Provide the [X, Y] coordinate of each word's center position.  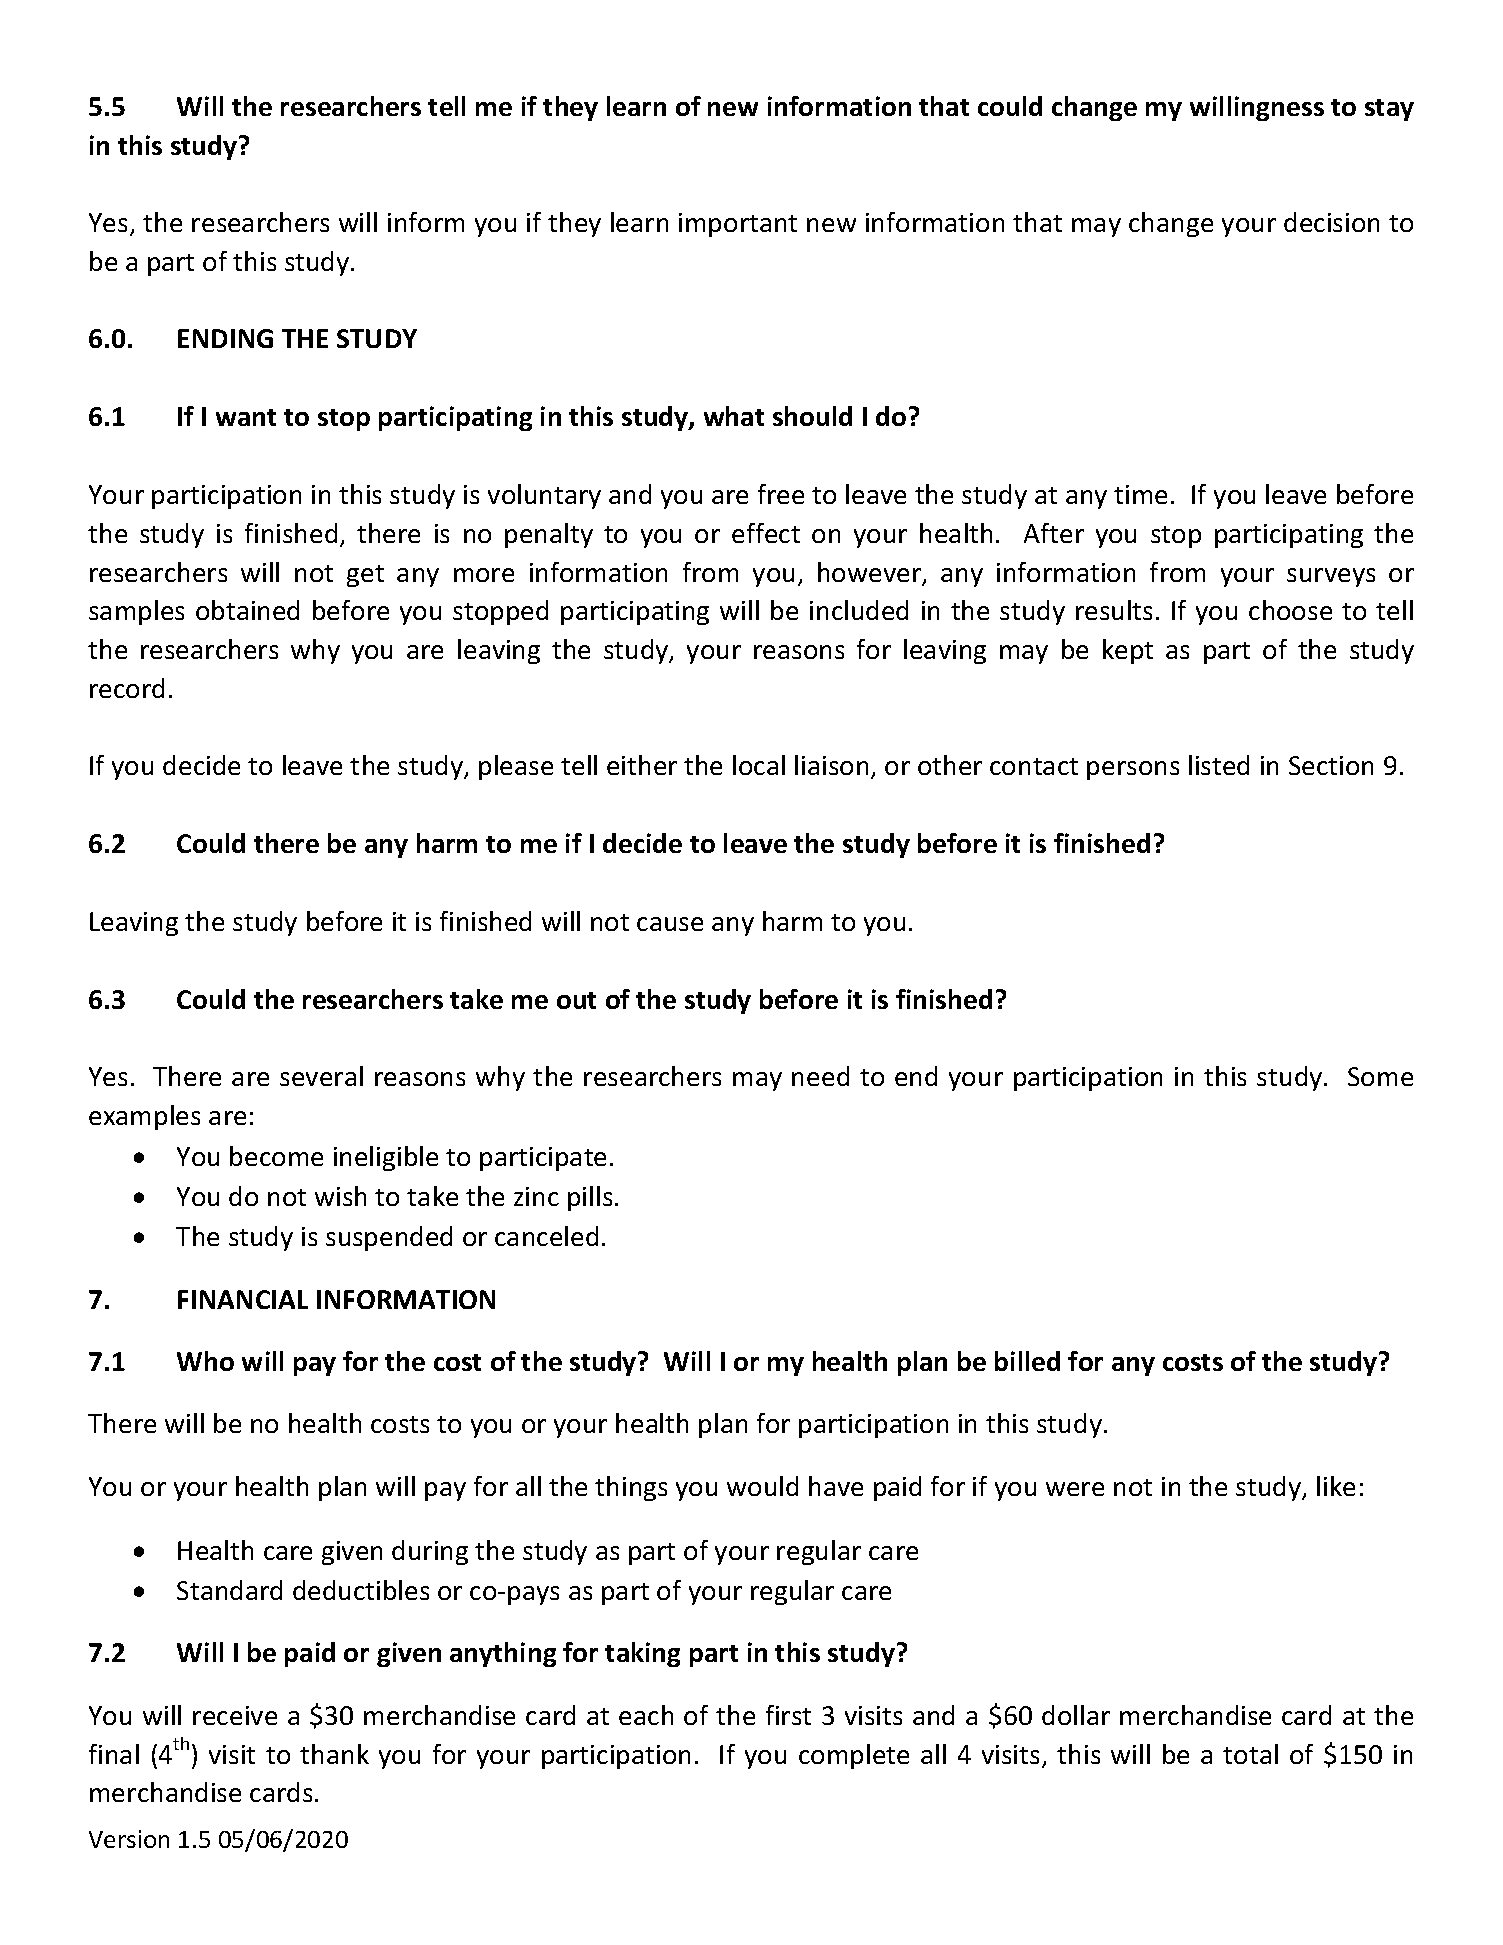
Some [1380, 1076]
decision [1331, 222]
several [321, 1076]
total [1250, 1754]
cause [670, 924]
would [762, 1486]
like [1336, 1486]
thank [334, 1754]
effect [766, 533]
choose [1290, 610]
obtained [247, 610]
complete [854, 1756]
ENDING [225, 338]
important [738, 225]
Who [205, 1361]
